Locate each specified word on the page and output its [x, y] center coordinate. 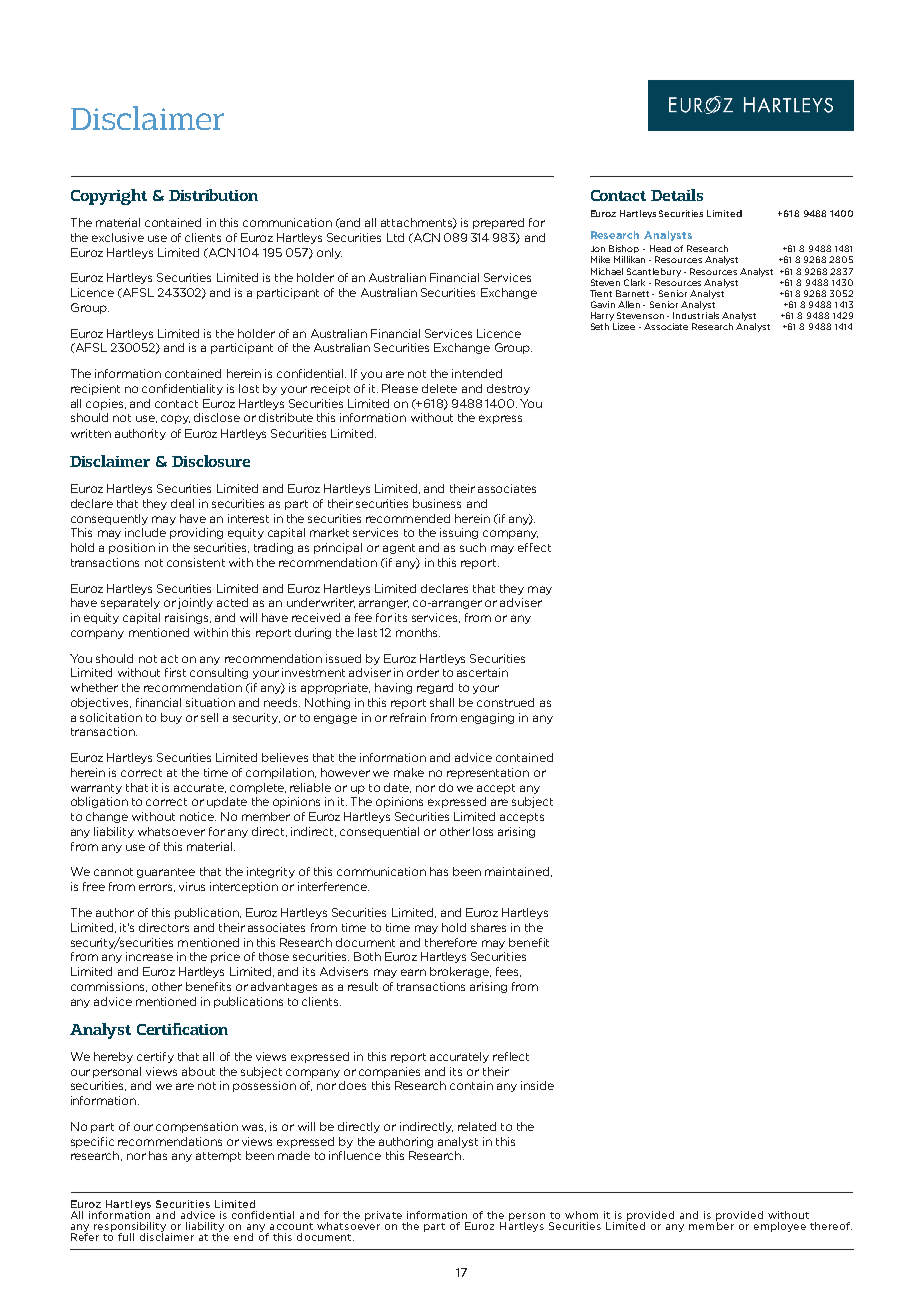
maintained [517, 871]
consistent [196, 562]
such [473, 547]
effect [534, 547]
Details [677, 195]
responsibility [130, 1228]
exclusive [118, 237]
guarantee [166, 873]
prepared [498, 223]
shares [488, 927]
